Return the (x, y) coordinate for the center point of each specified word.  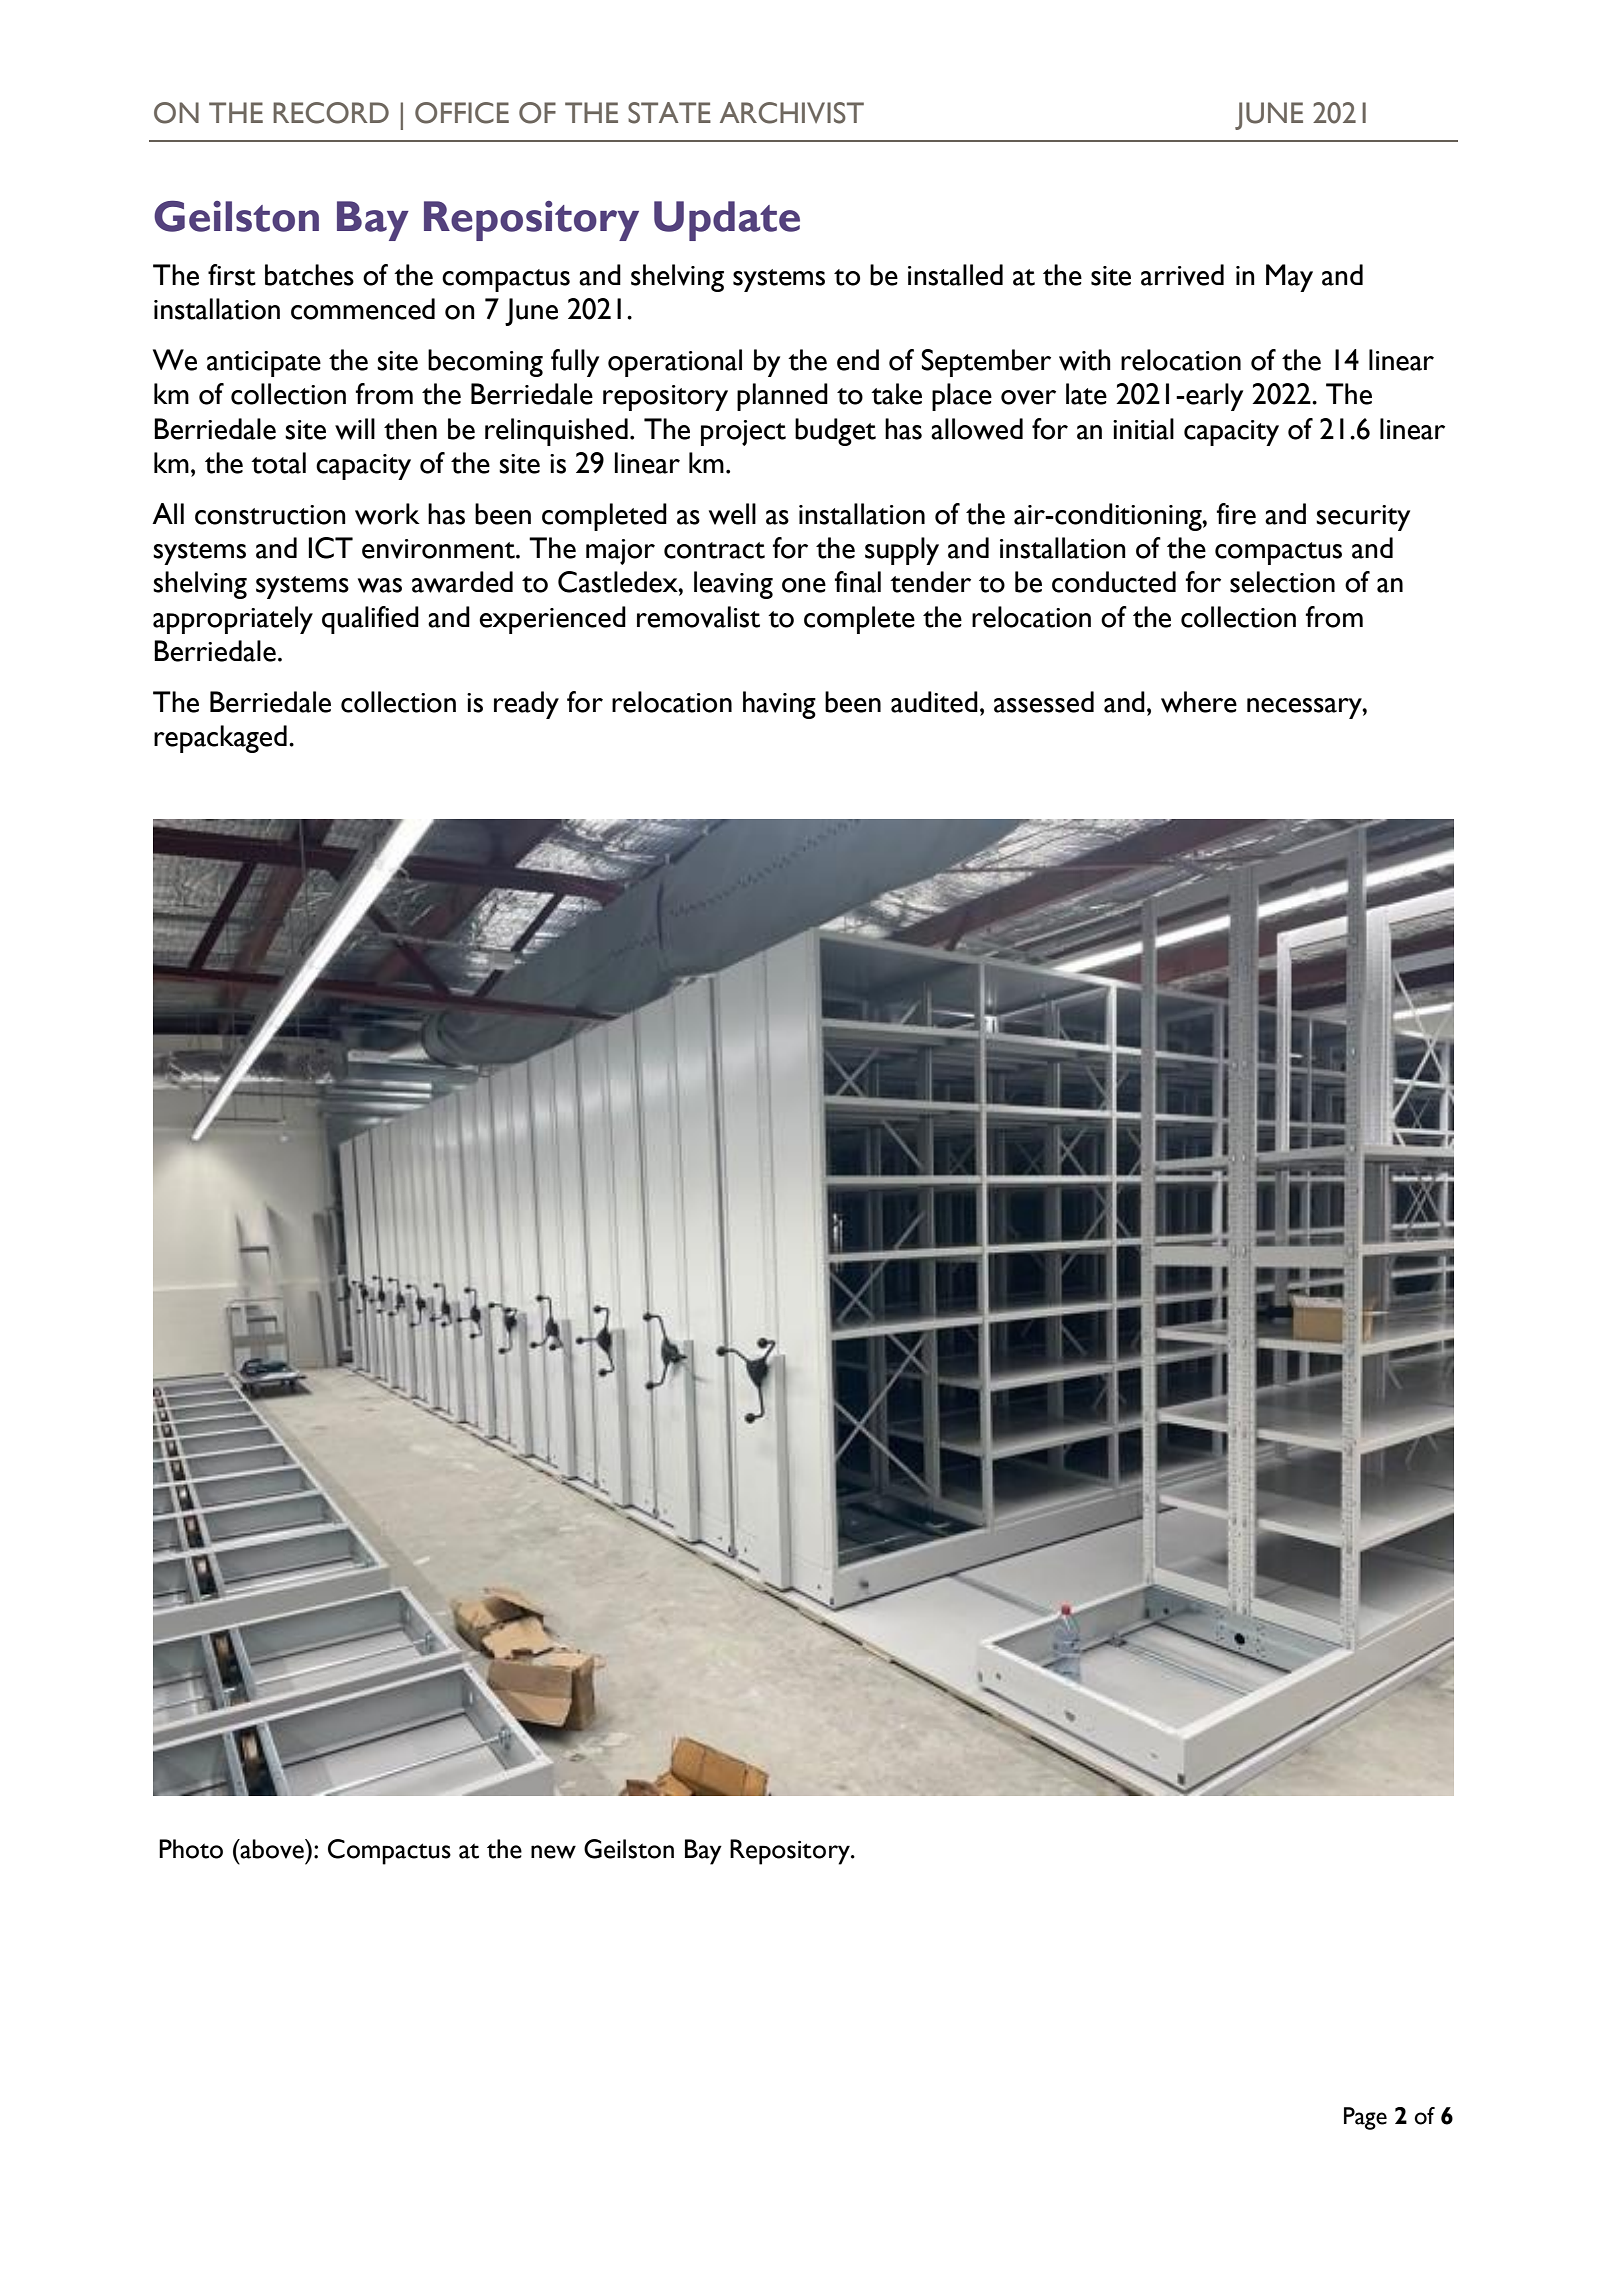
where (1199, 702)
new (553, 1852)
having (779, 705)
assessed (1044, 702)
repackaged (220, 739)
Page (1365, 2118)
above (272, 1849)
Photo (191, 1849)
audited (934, 702)
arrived (1182, 275)
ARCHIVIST (792, 113)
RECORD (331, 113)
